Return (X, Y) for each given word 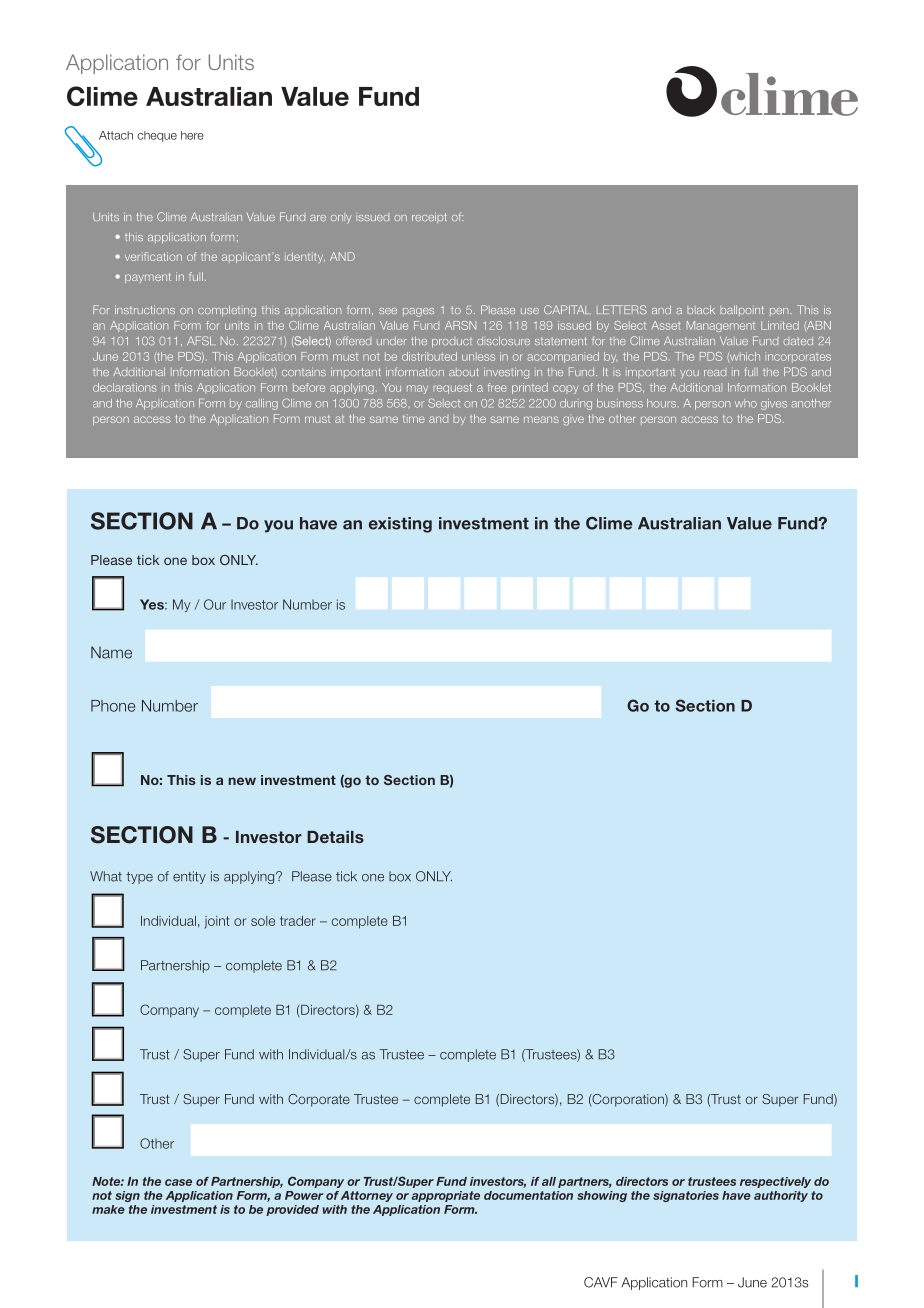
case (178, 1182)
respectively (775, 1182)
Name (111, 652)
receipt (429, 217)
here (192, 135)
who (746, 403)
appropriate (445, 1196)
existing (400, 525)
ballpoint (742, 310)
